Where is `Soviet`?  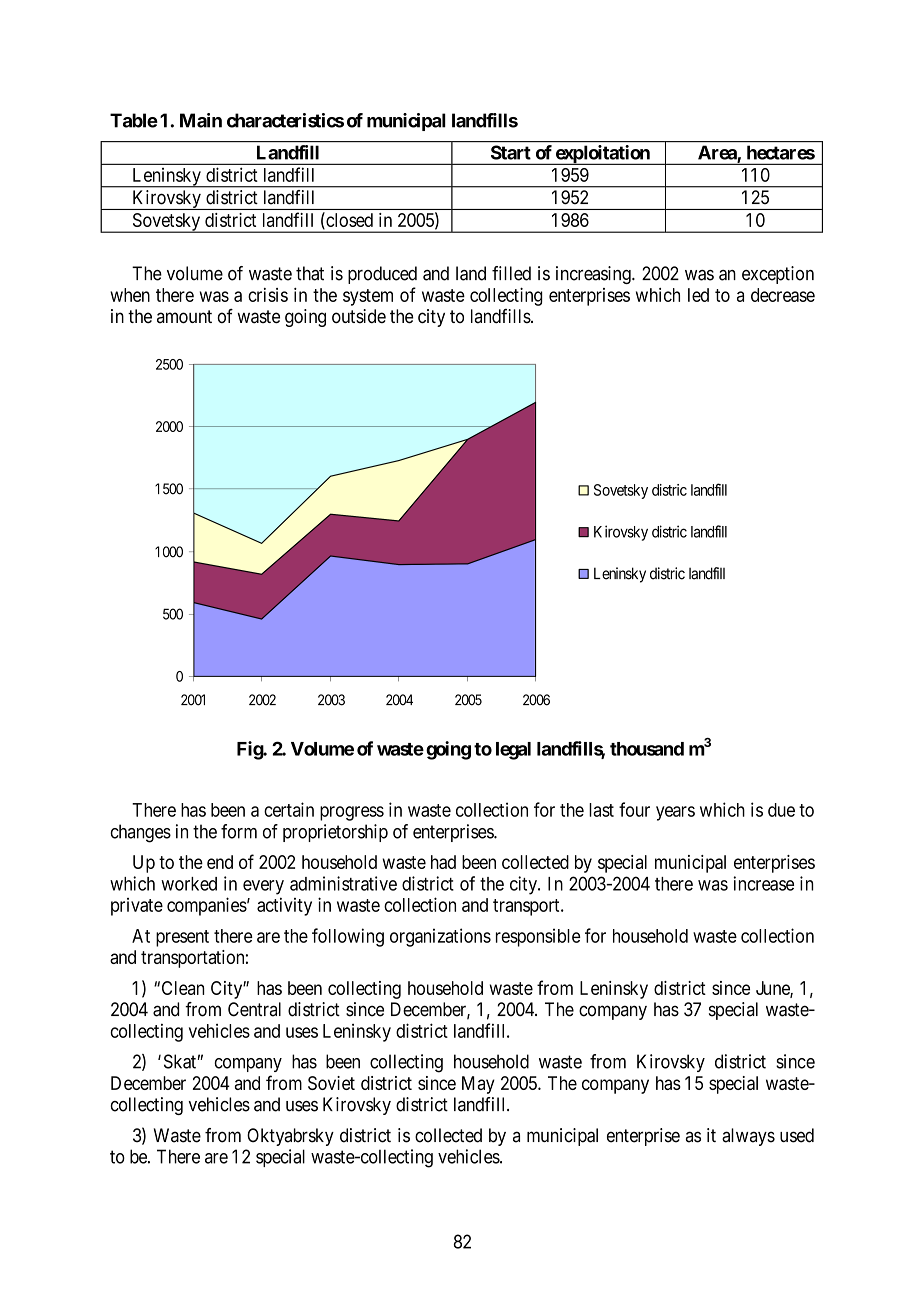 Soviet is located at coordinates (331, 1083).
